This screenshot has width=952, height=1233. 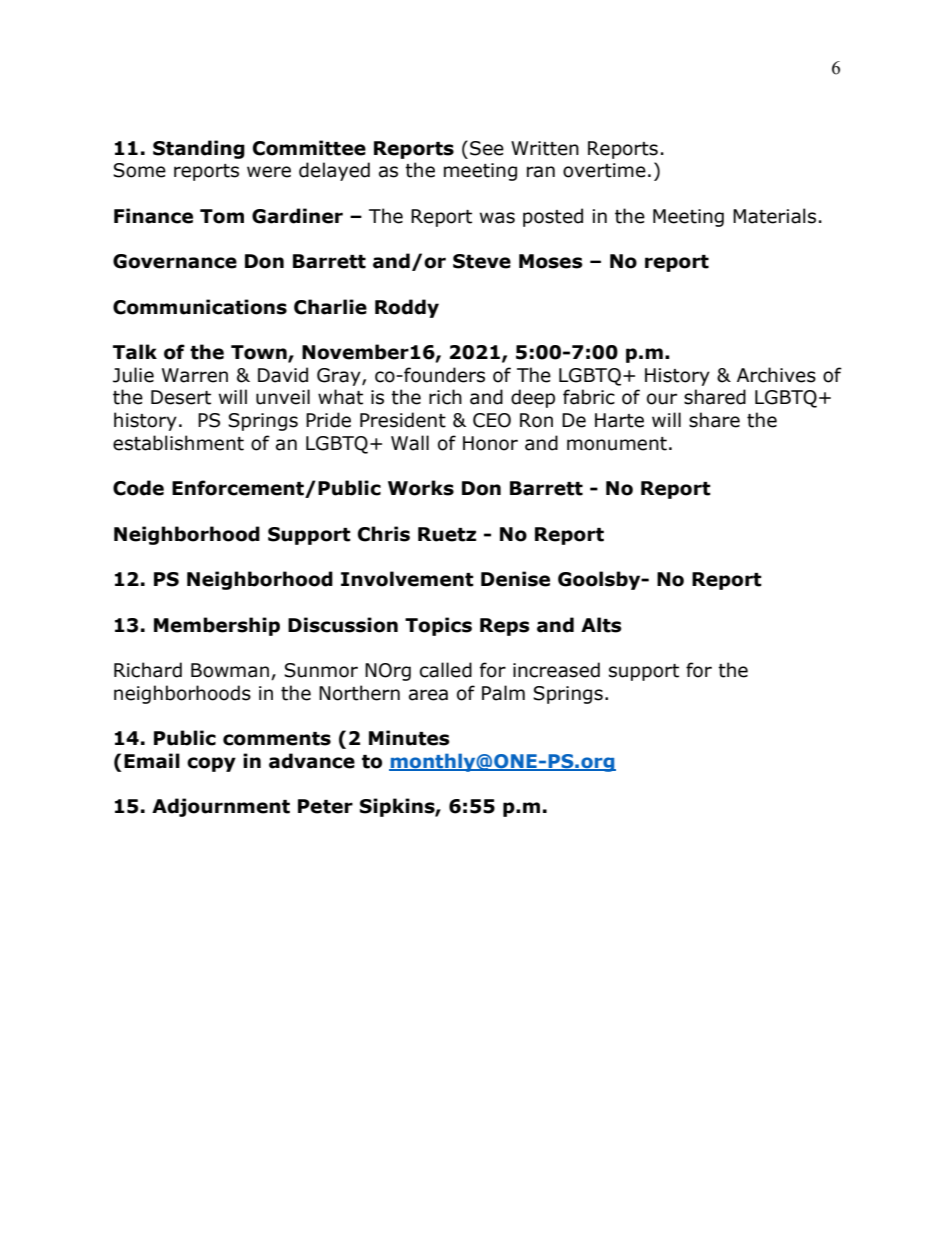 What do you see at coordinates (217, 626) in the screenshot?
I see `Membership` at bounding box center [217, 626].
